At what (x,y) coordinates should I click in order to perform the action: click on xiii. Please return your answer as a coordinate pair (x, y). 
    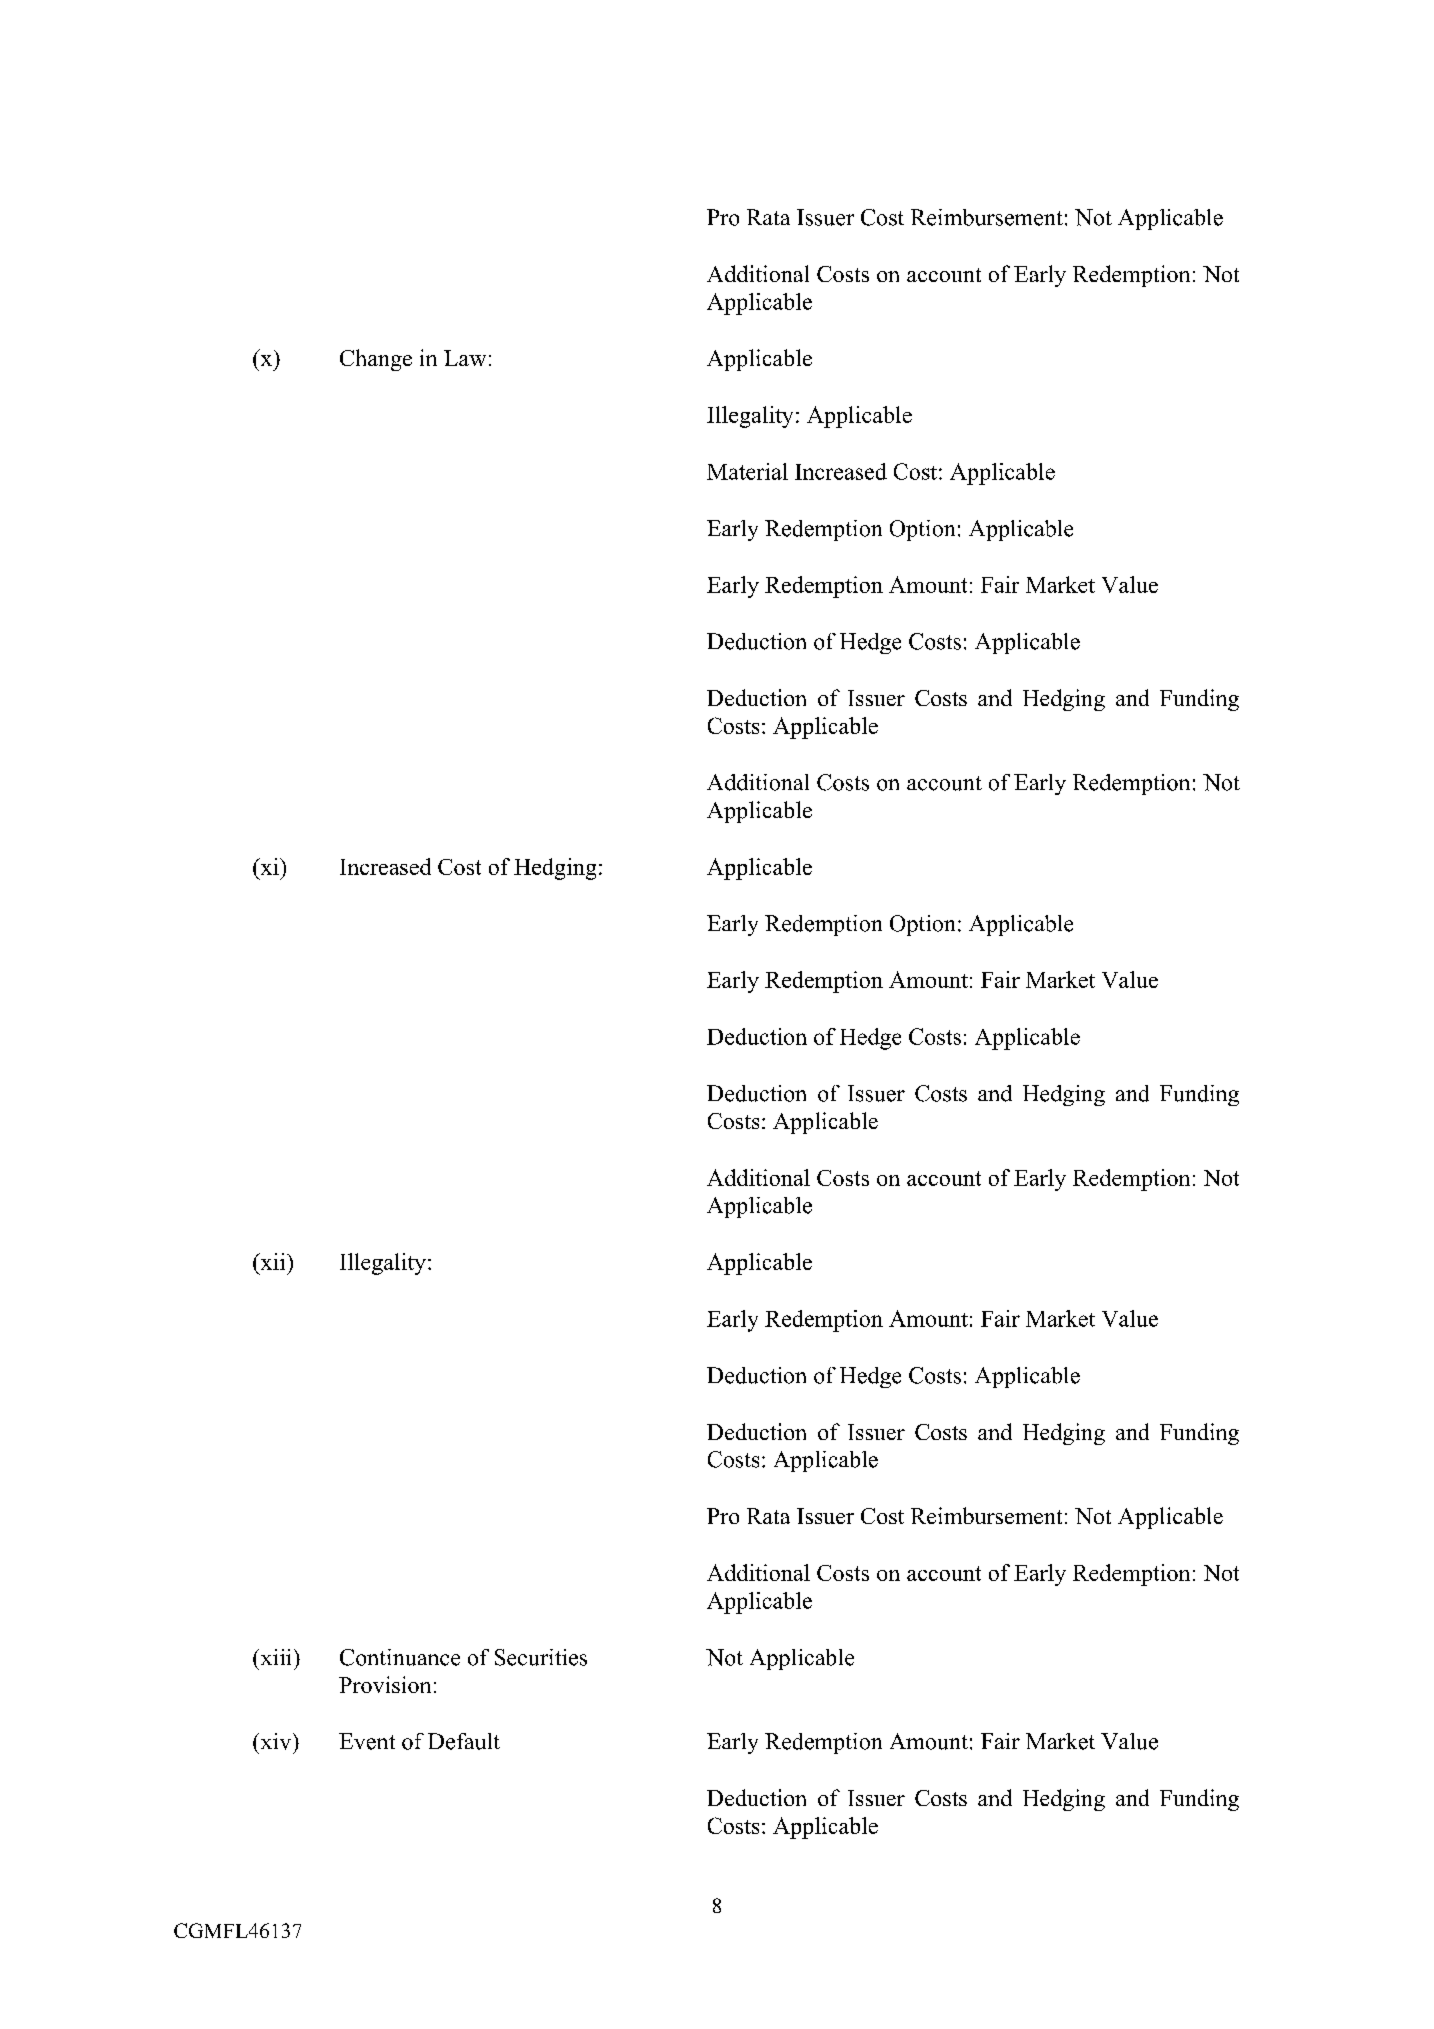
    Looking at the image, I should click on (274, 1657).
